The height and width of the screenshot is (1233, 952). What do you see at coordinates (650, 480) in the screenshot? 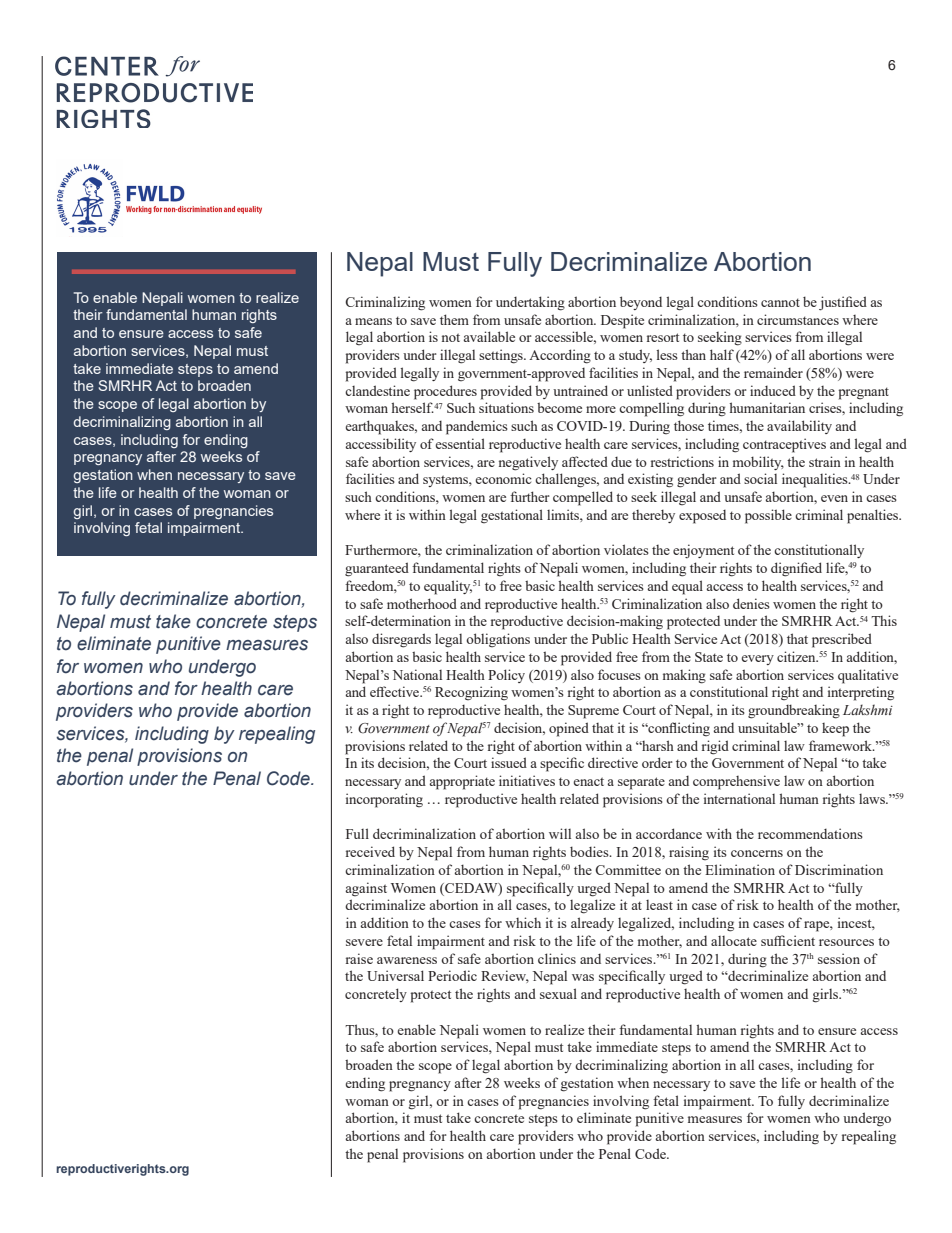
I see `existing` at bounding box center [650, 480].
